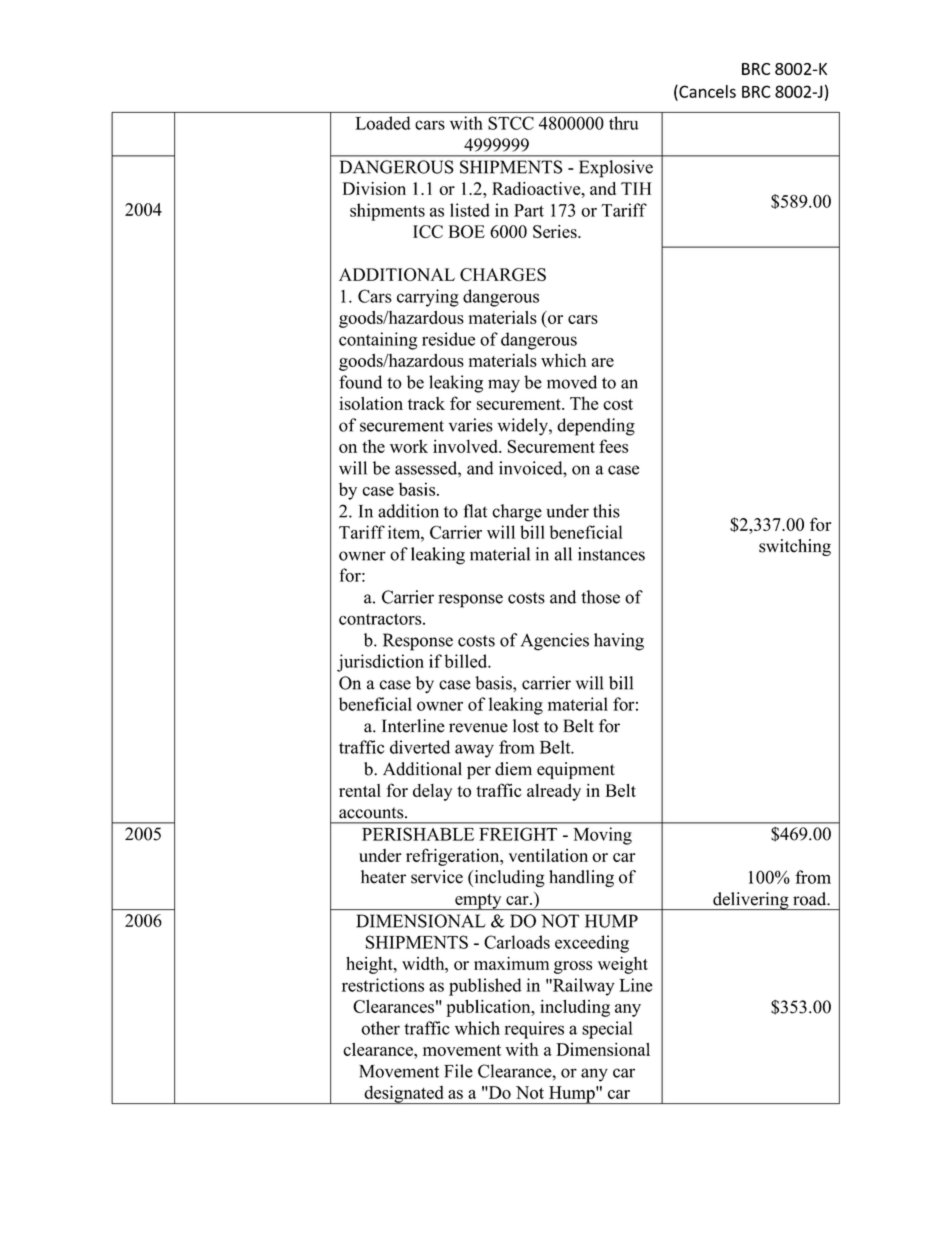  I want to click on switching, so click(795, 547).
